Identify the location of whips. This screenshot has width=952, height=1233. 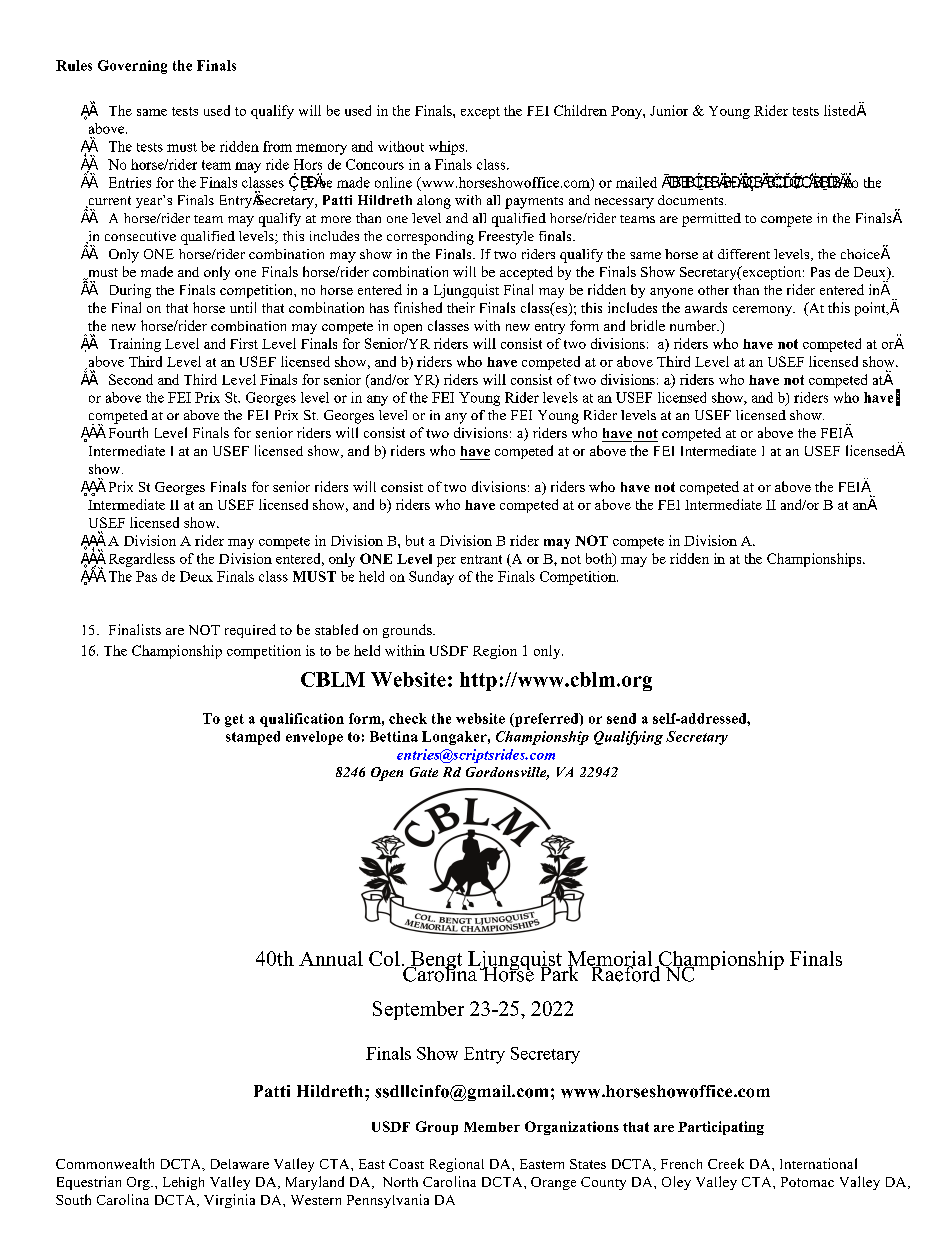
(448, 148).
